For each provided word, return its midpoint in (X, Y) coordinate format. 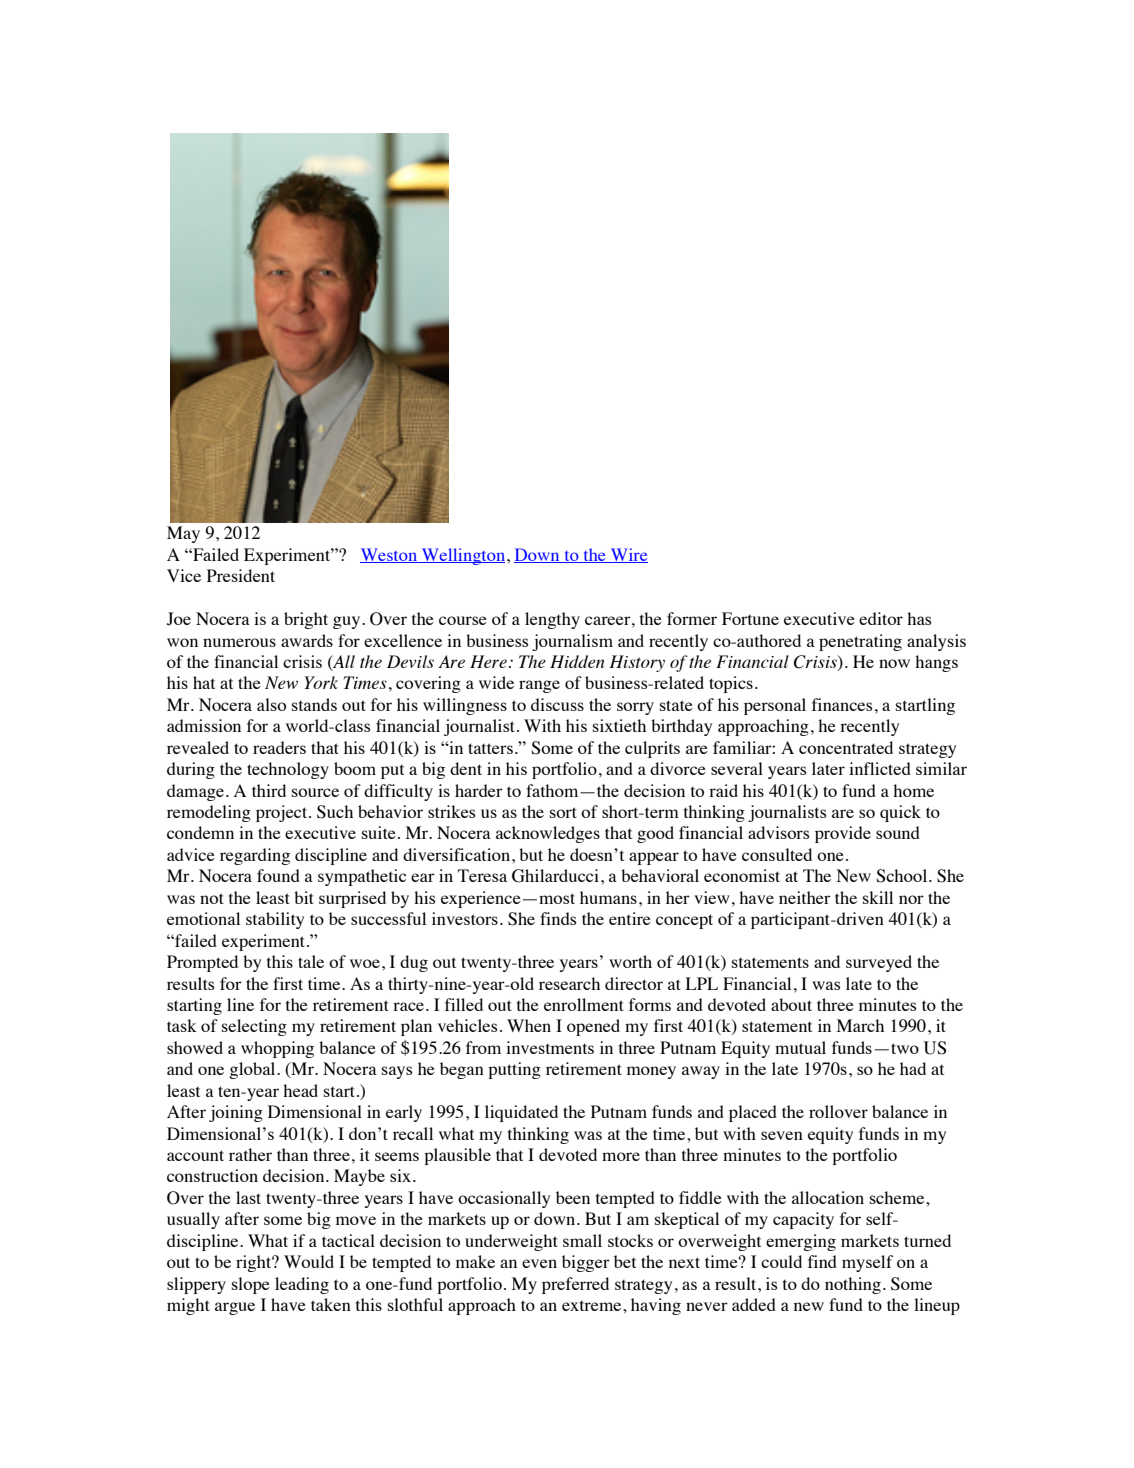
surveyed (879, 963)
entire (630, 918)
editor (881, 618)
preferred (575, 1285)
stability (275, 920)
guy (348, 622)
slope (251, 1285)
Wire (628, 555)
